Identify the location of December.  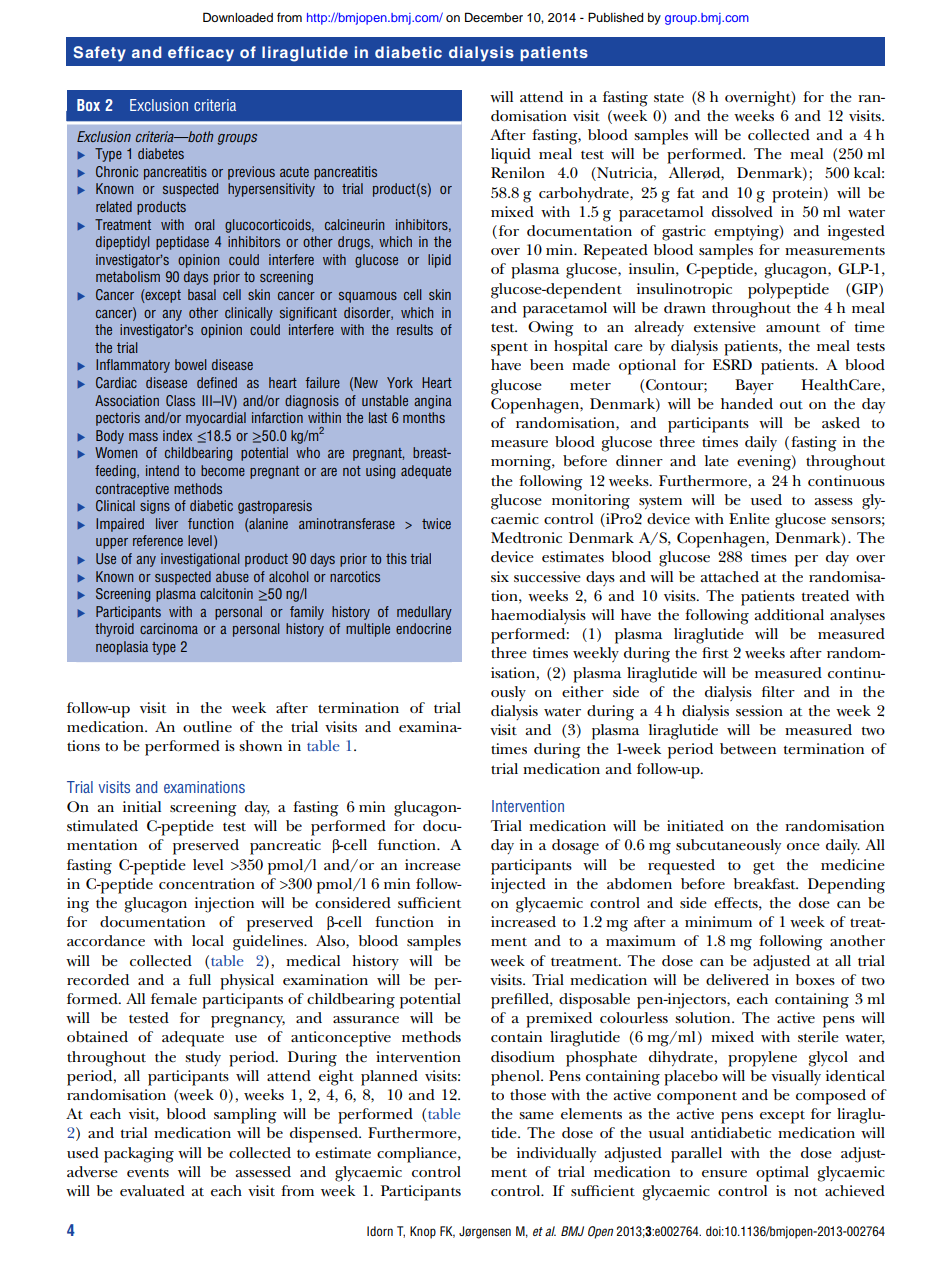
(494, 17).
